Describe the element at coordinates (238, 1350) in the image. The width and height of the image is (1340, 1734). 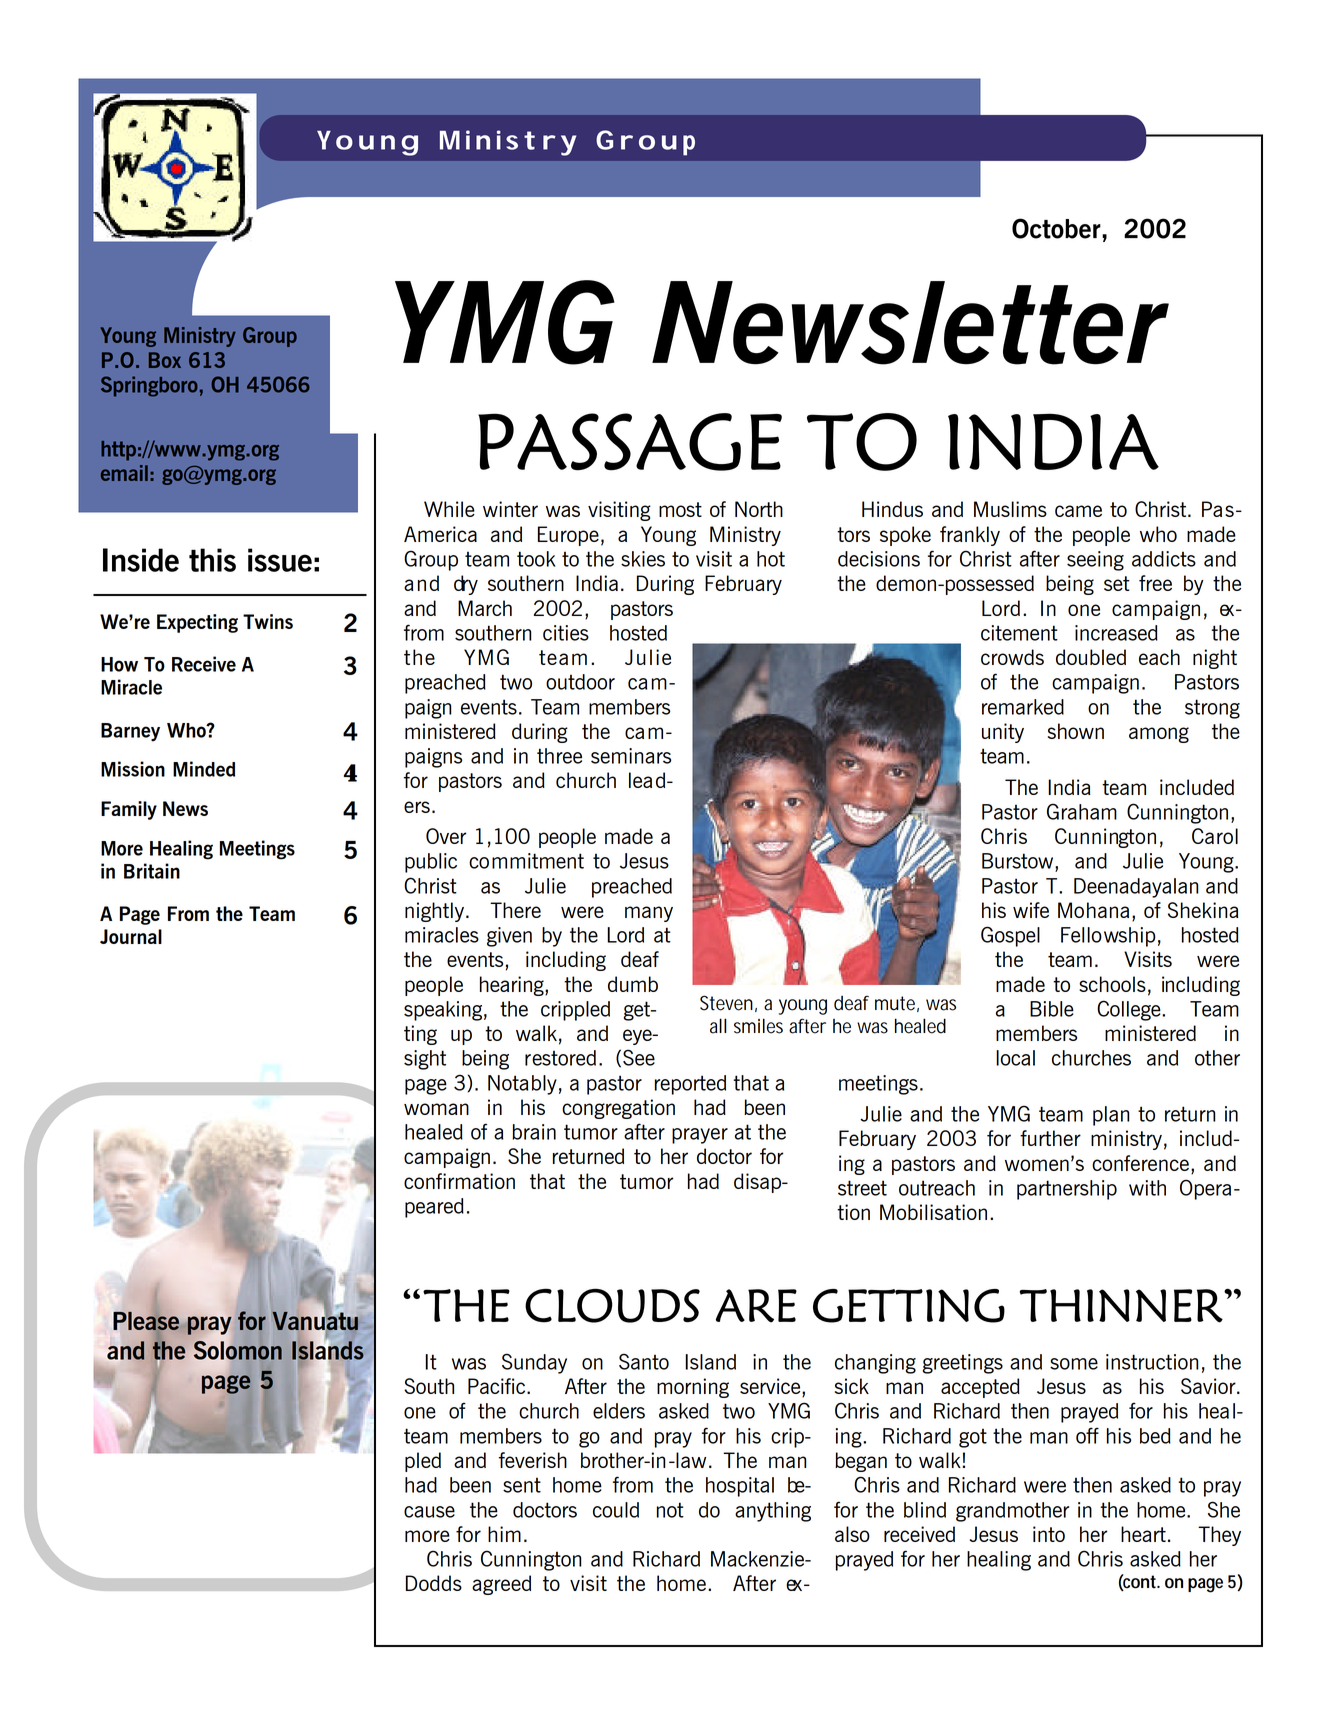
I see `Solomon` at that location.
